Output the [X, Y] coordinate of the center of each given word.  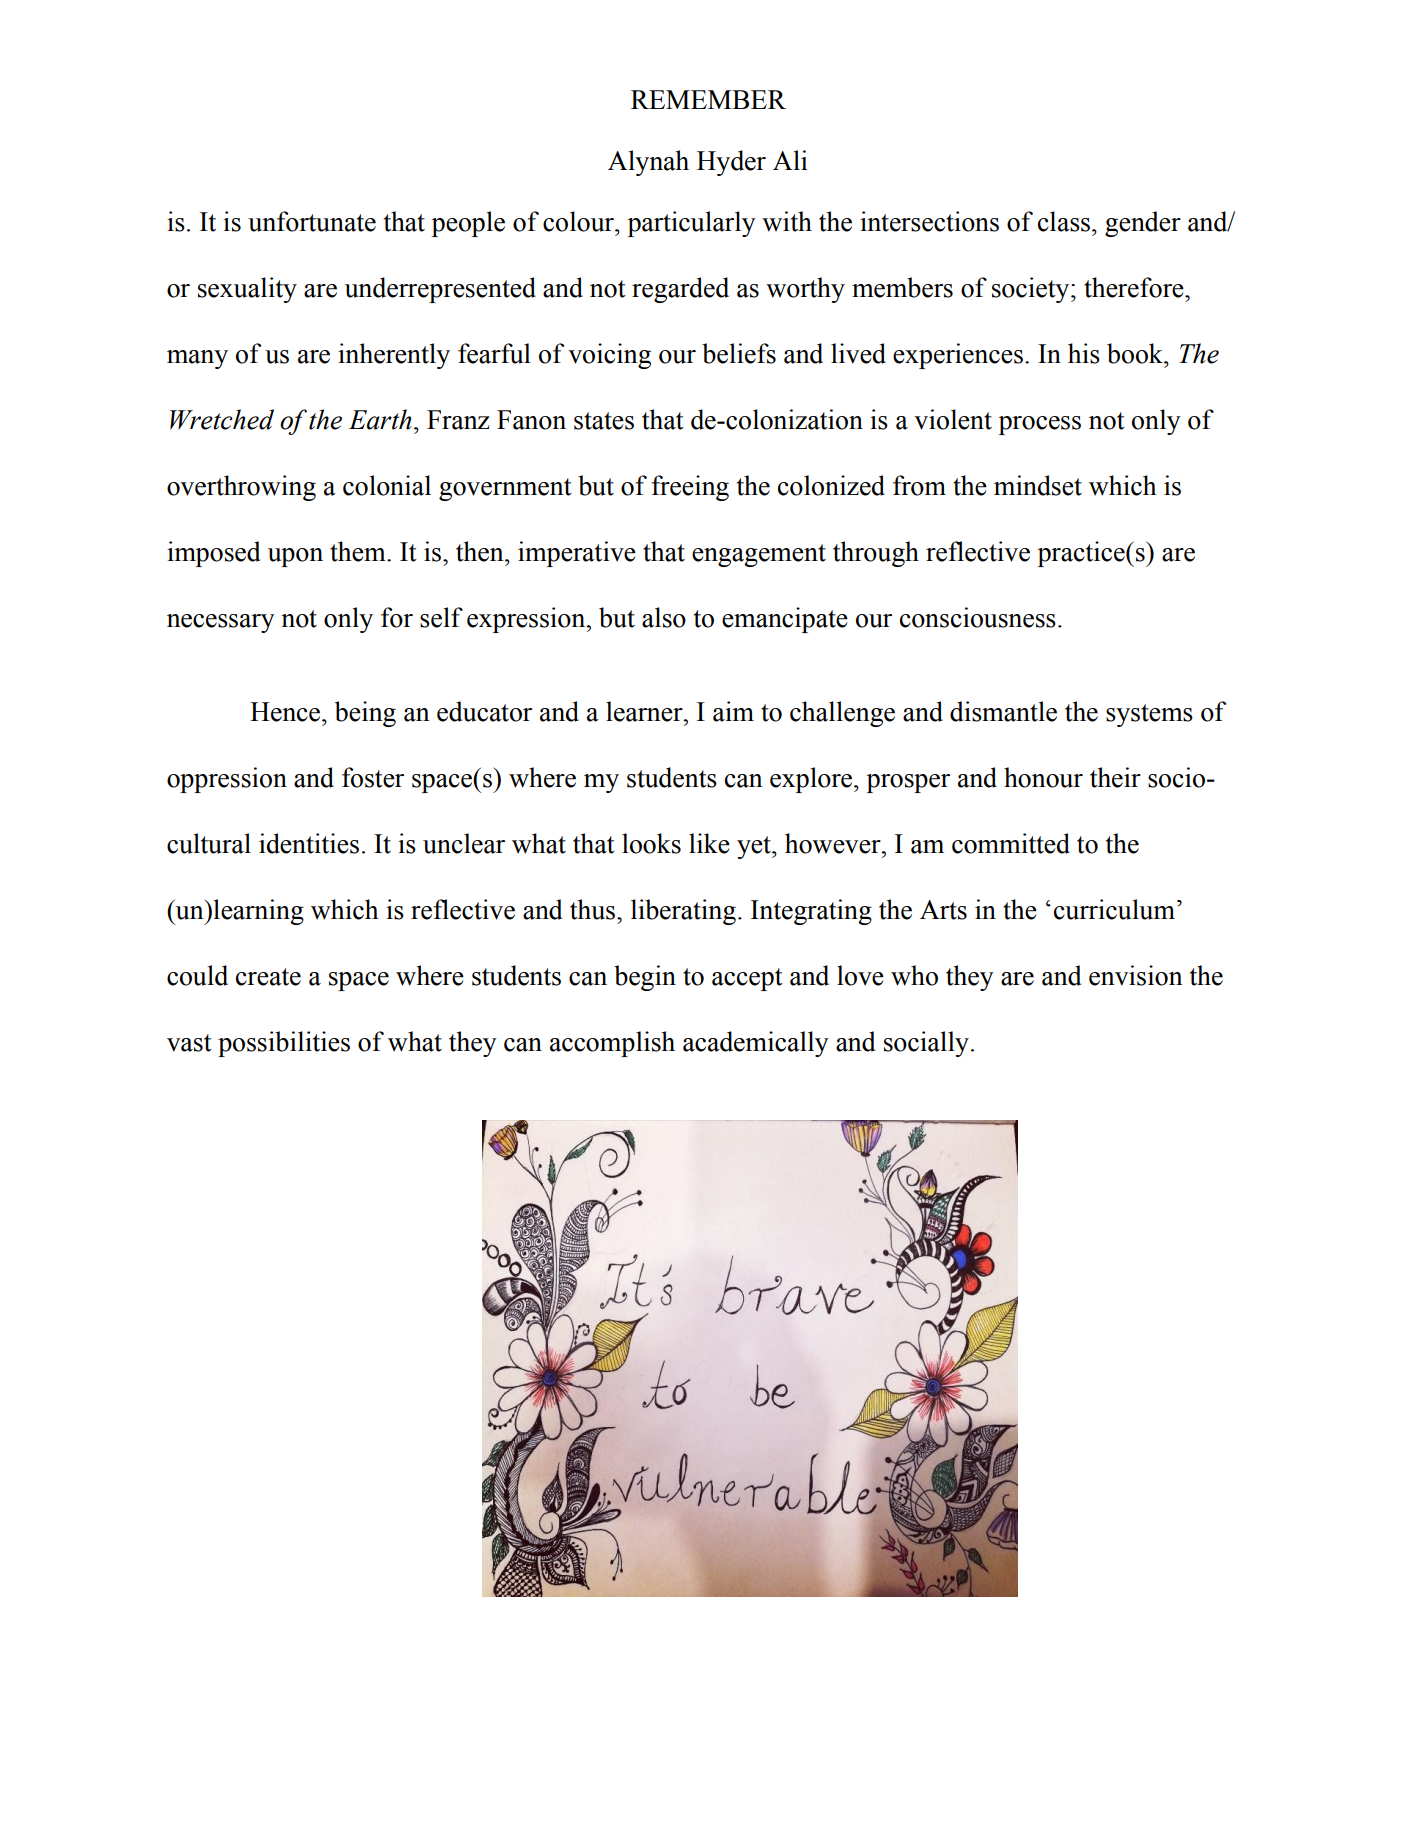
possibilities [284, 1044]
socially [926, 1044]
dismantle [1003, 711]
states [604, 421]
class [1064, 221]
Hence [286, 712]
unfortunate [312, 221]
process [1040, 425]
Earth [380, 419]
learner [645, 711]
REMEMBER [708, 99]
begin [645, 978]
